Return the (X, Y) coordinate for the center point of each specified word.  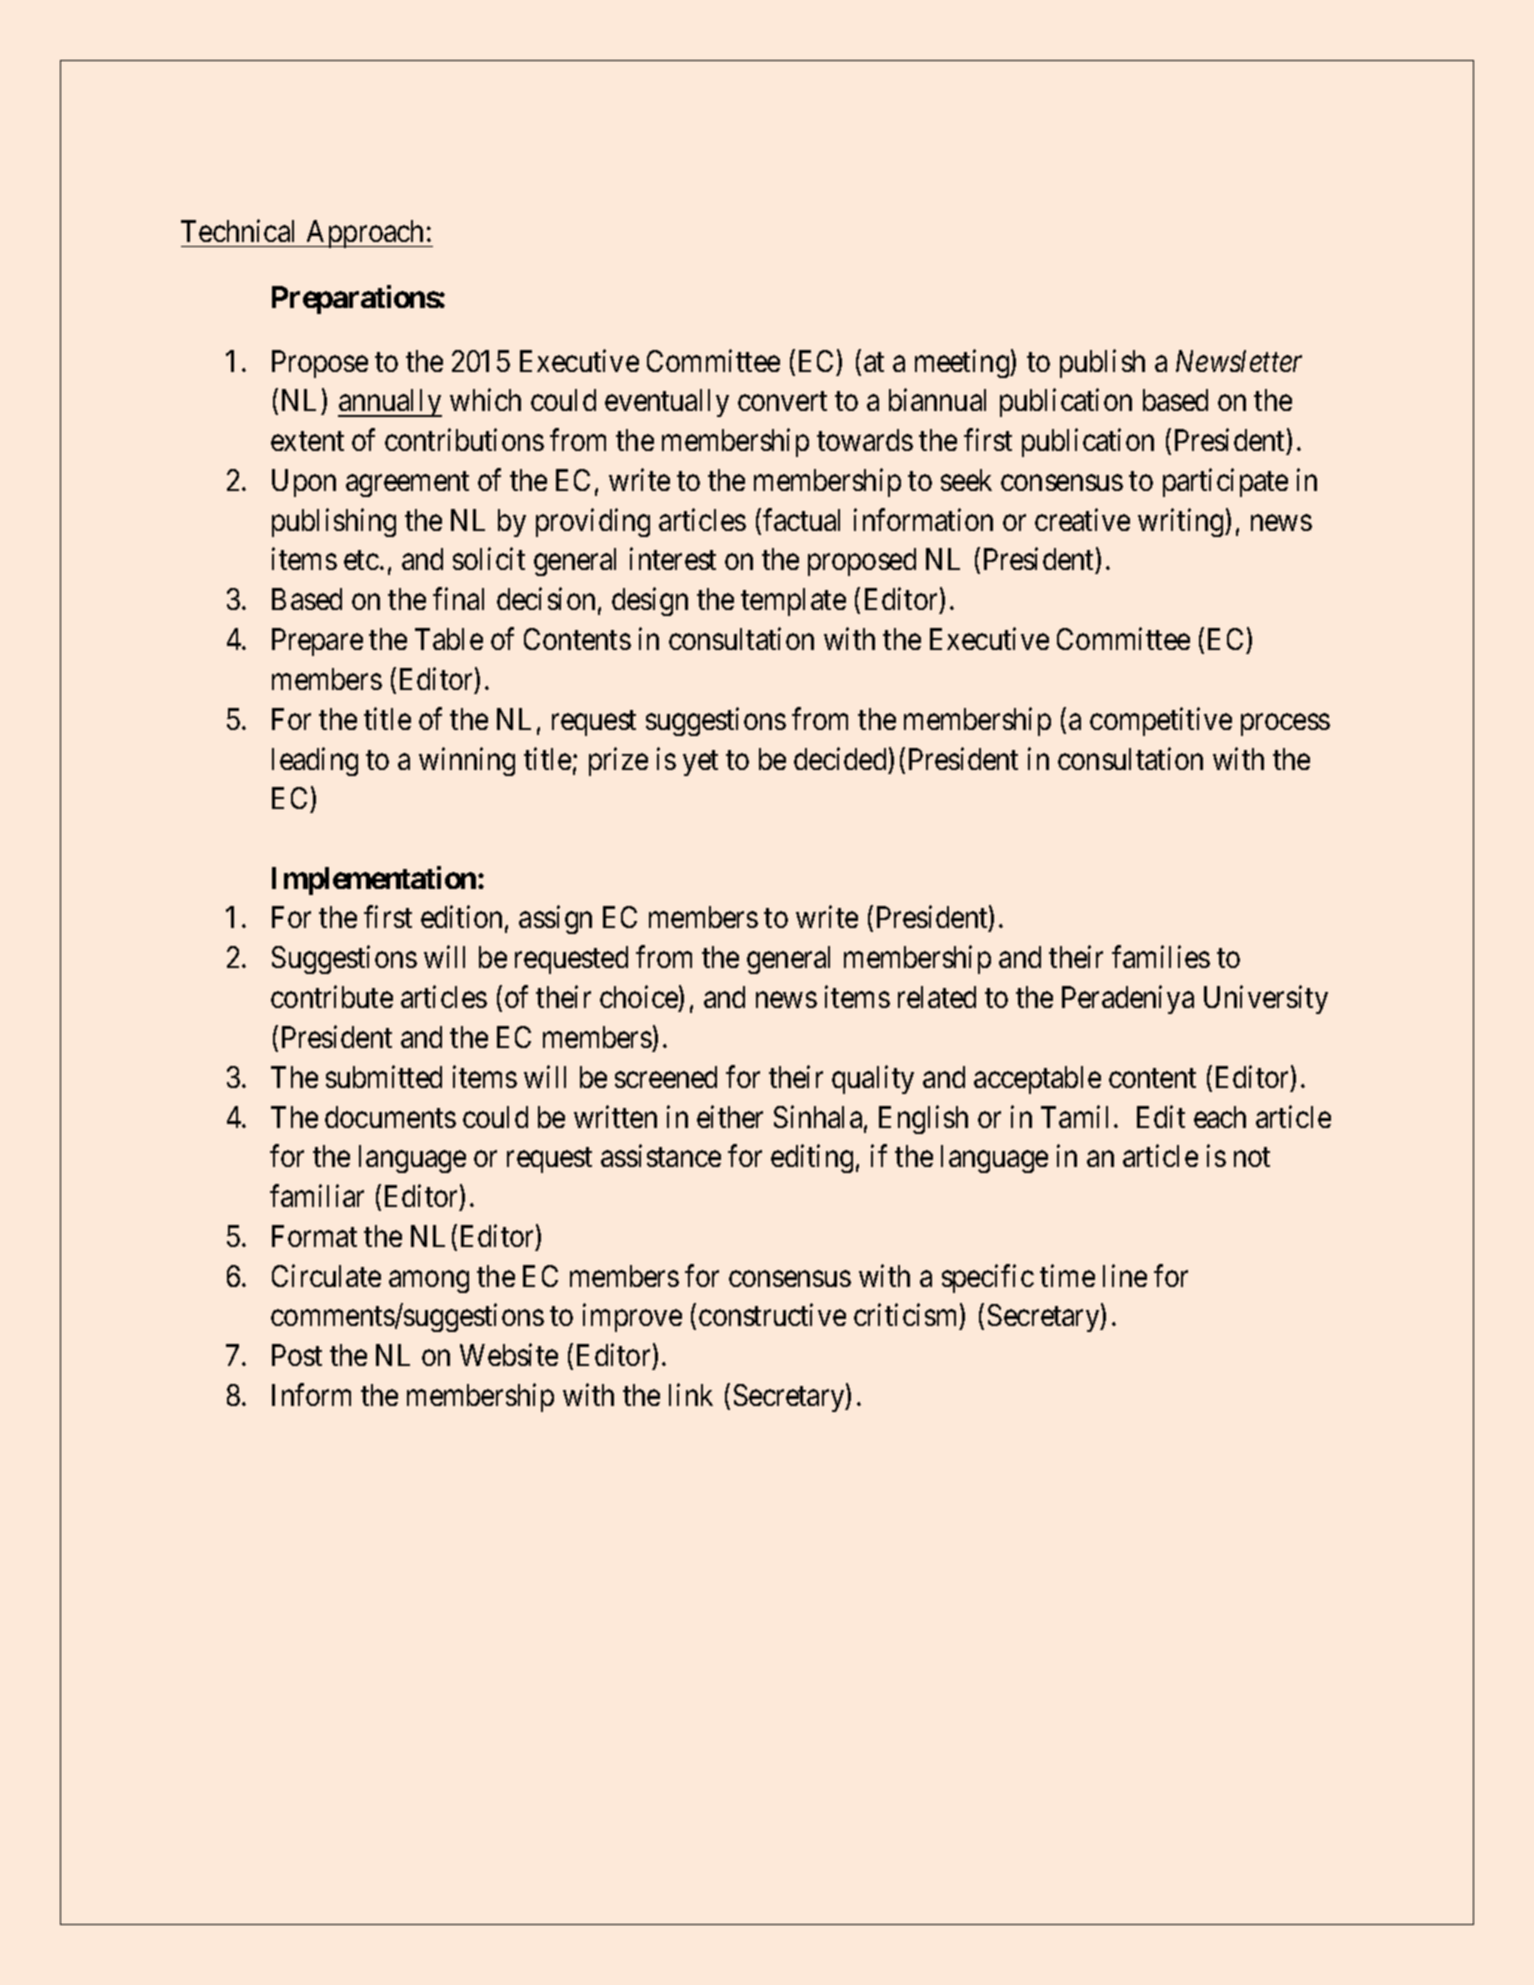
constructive (772, 1315)
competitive (1161, 721)
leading (315, 761)
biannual (937, 400)
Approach (365, 234)
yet (700, 763)
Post (297, 1355)
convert (782, 401)
